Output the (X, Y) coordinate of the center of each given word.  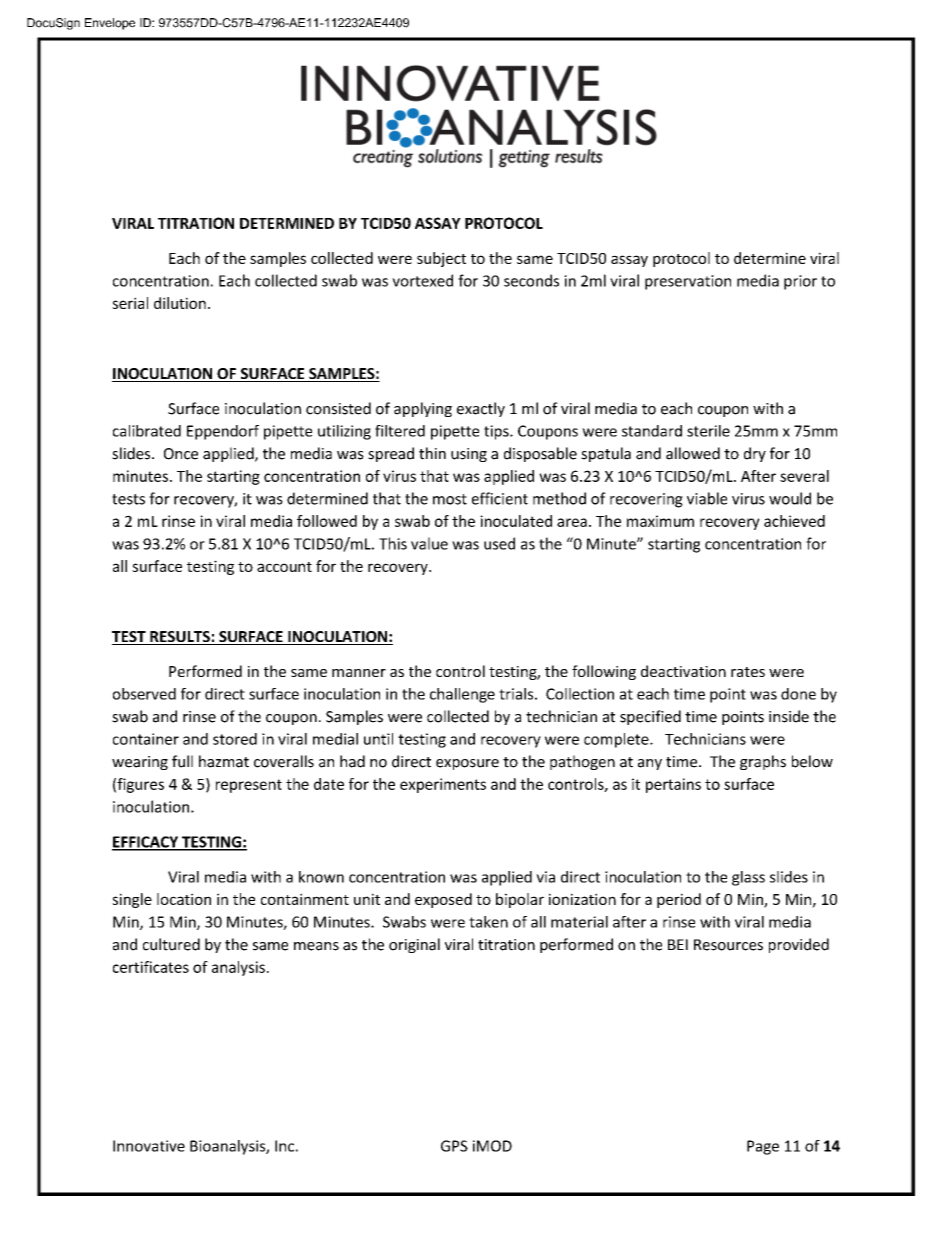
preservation (688, 282)
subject (441, 259)
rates (748, 672)
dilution (180, 303)
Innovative (149, 1146)
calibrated (147, 431)
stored (235, 739)
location (184, 899)
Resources (728, 945)
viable (707, 498)
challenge (462, 695)
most (450, 499)
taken (488, 922)
